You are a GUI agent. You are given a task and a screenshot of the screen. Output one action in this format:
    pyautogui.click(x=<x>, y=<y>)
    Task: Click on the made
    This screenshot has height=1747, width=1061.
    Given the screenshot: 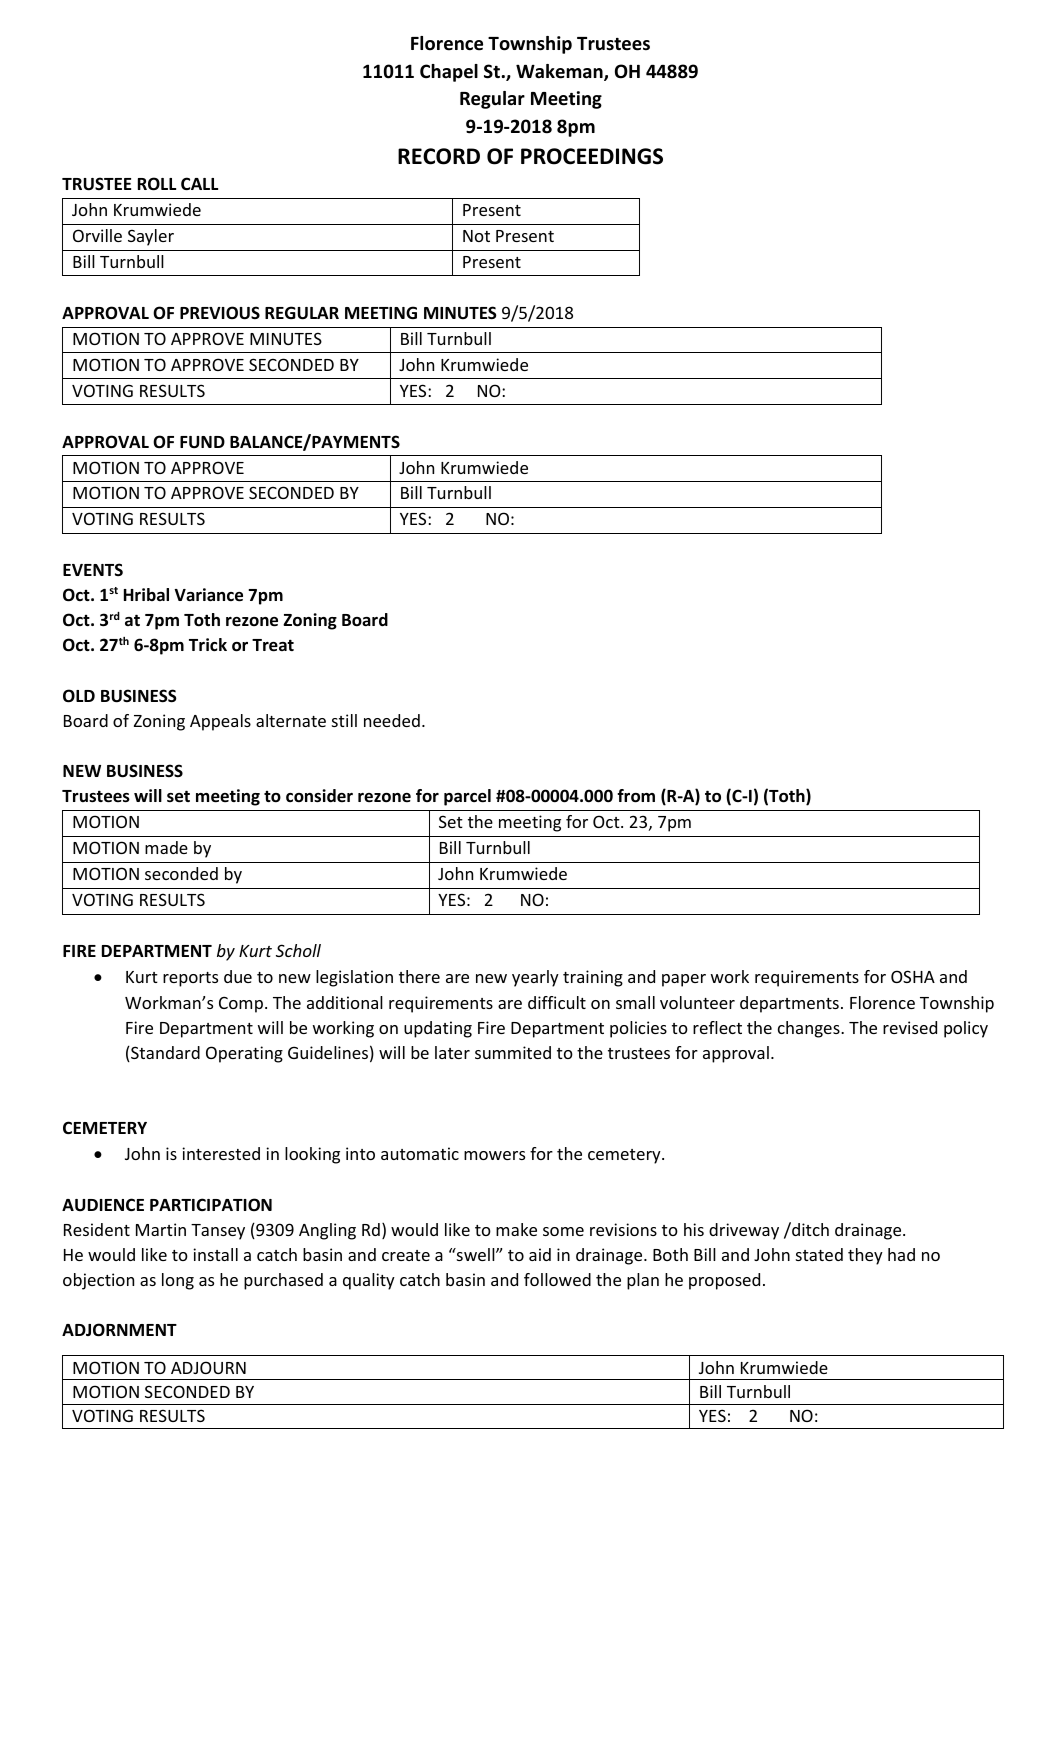 What is the action you would take?
    pyautogui.click(x=166, y=847)
